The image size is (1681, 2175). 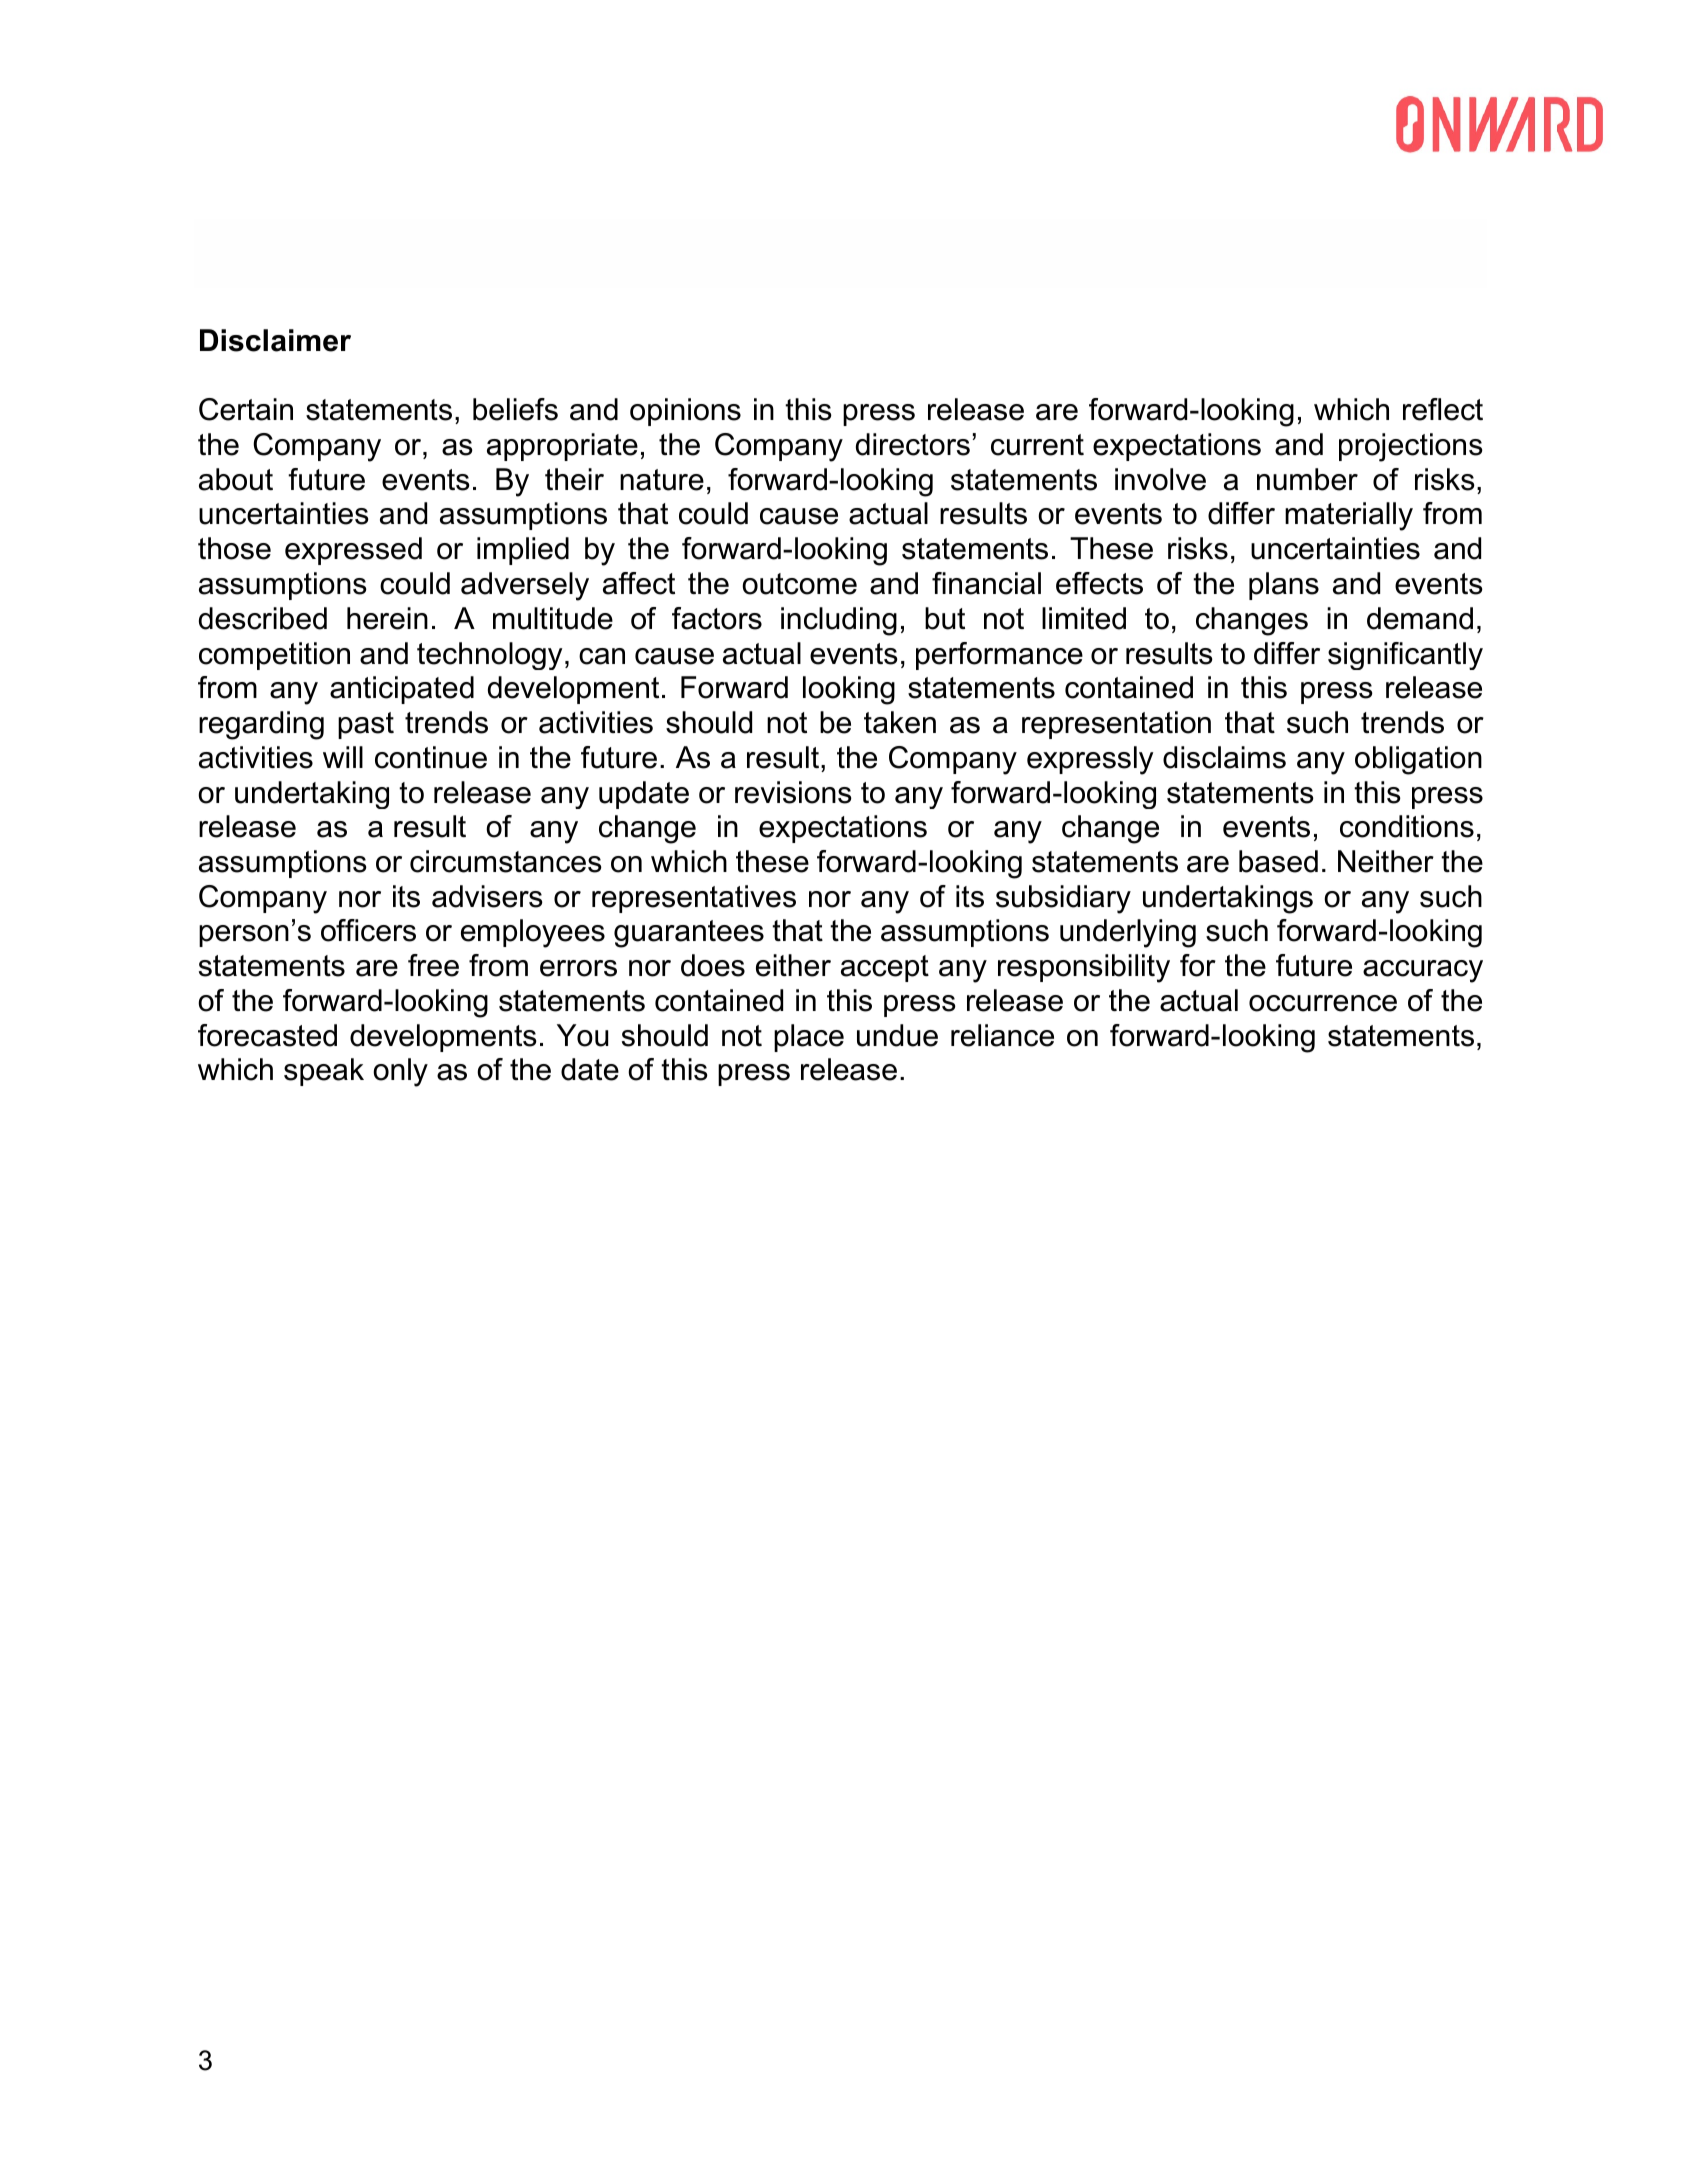 I want to click on disclaims, so click(x=1224, y=757).
